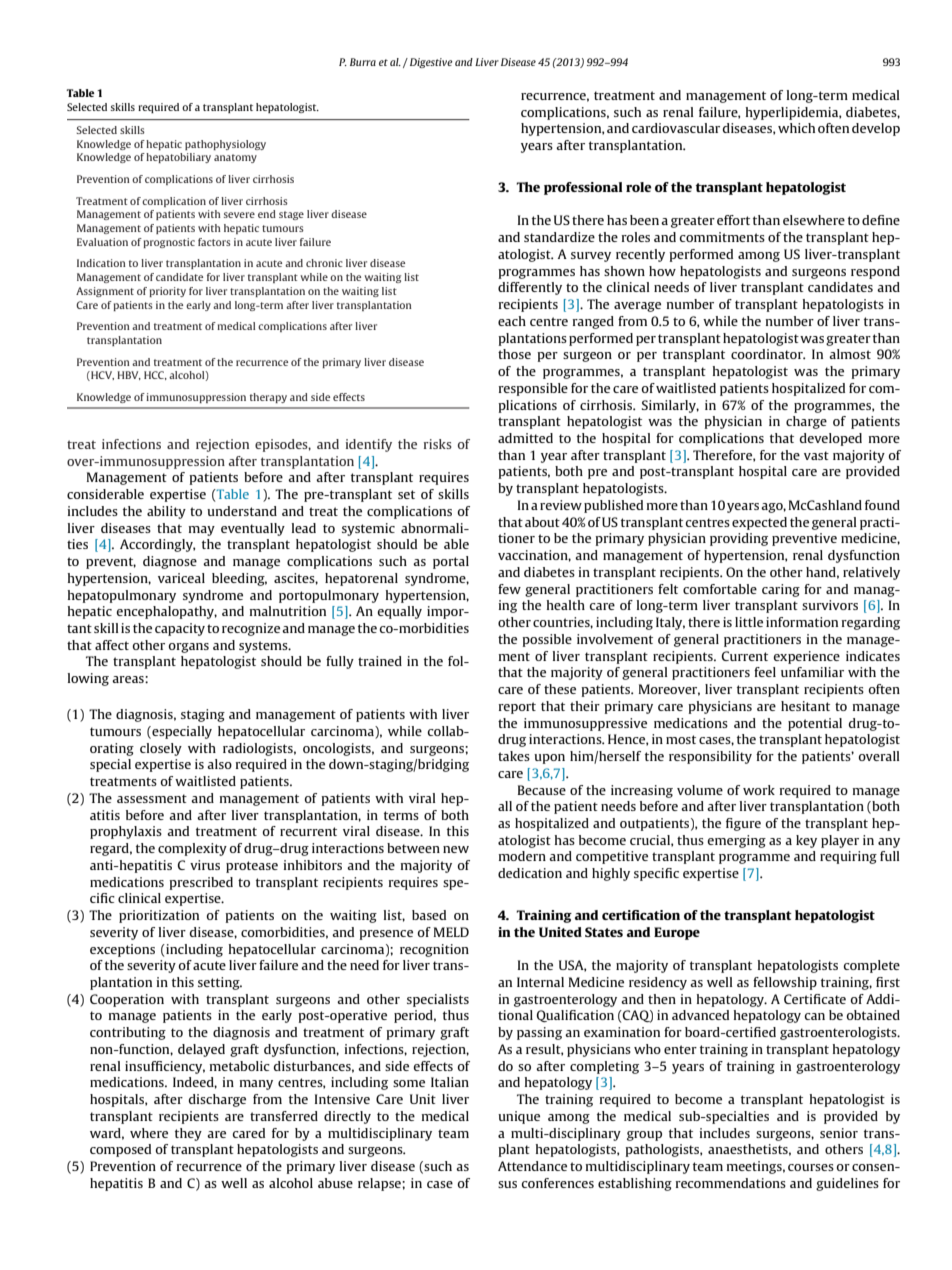  What do you see at coordinates (225, 145) in the screenshot?
I see `pathophysiology` at bounding box center [225, 145].
